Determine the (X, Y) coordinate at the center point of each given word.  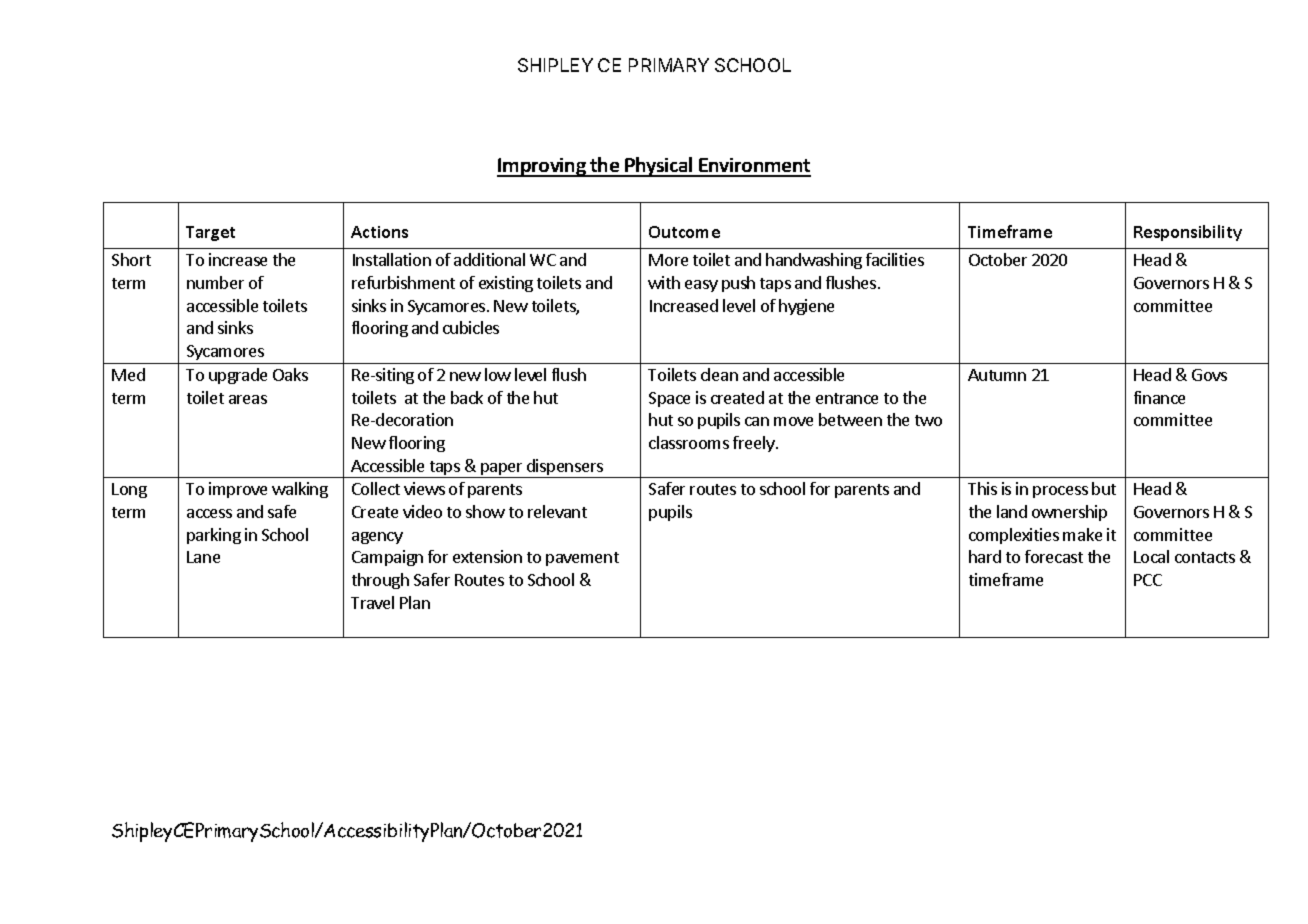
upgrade (238, 376)
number (215, 282)
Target (210, 233)
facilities (895, 259)
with (664, 282)
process (1060, 492)
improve (238, 490)
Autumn (997, 375)
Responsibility (1188, 233)
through (380, 581)
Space (669, 399)
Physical (659, 167)
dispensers (565, 468)
